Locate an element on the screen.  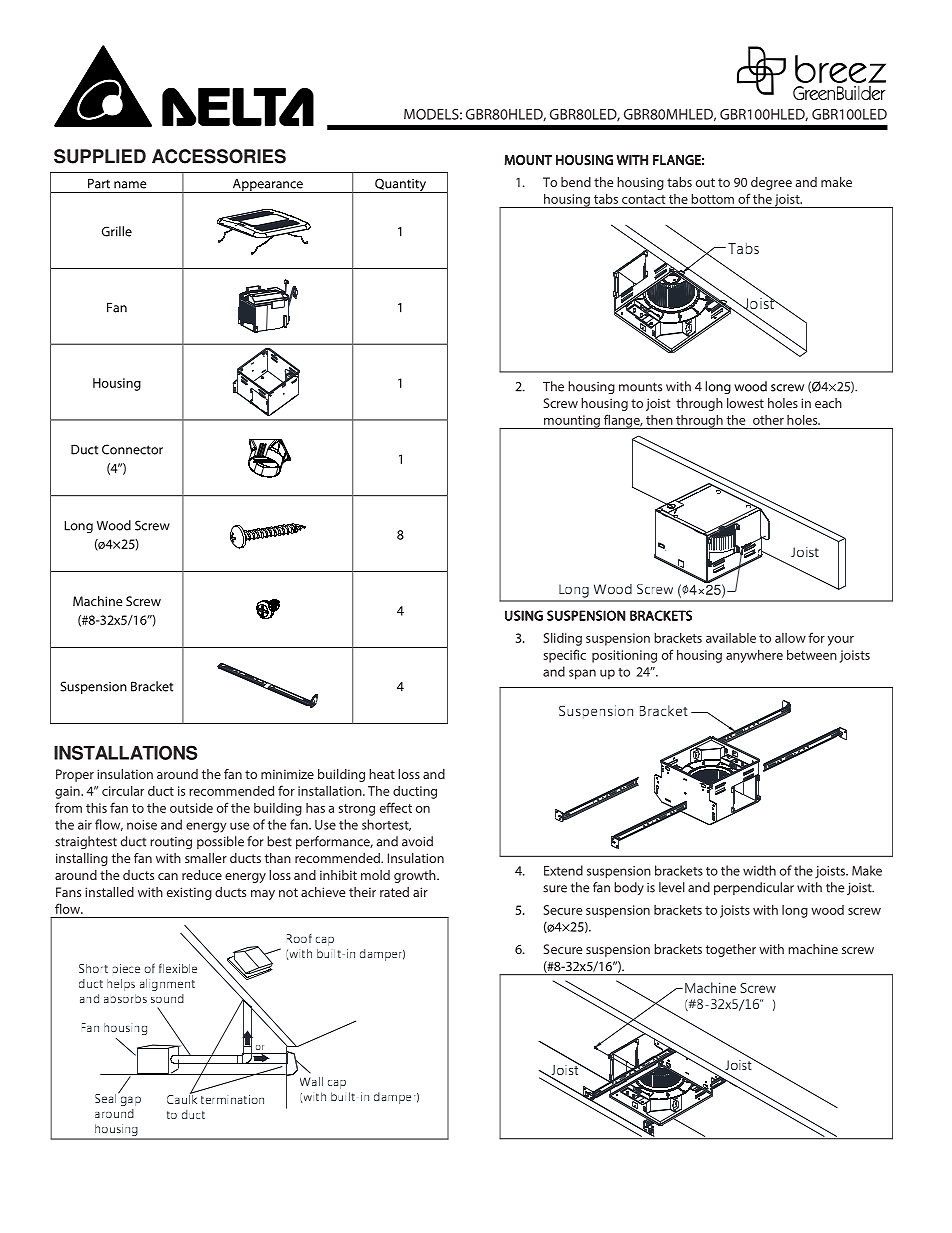
rated is located at coordinates (394, 892).
